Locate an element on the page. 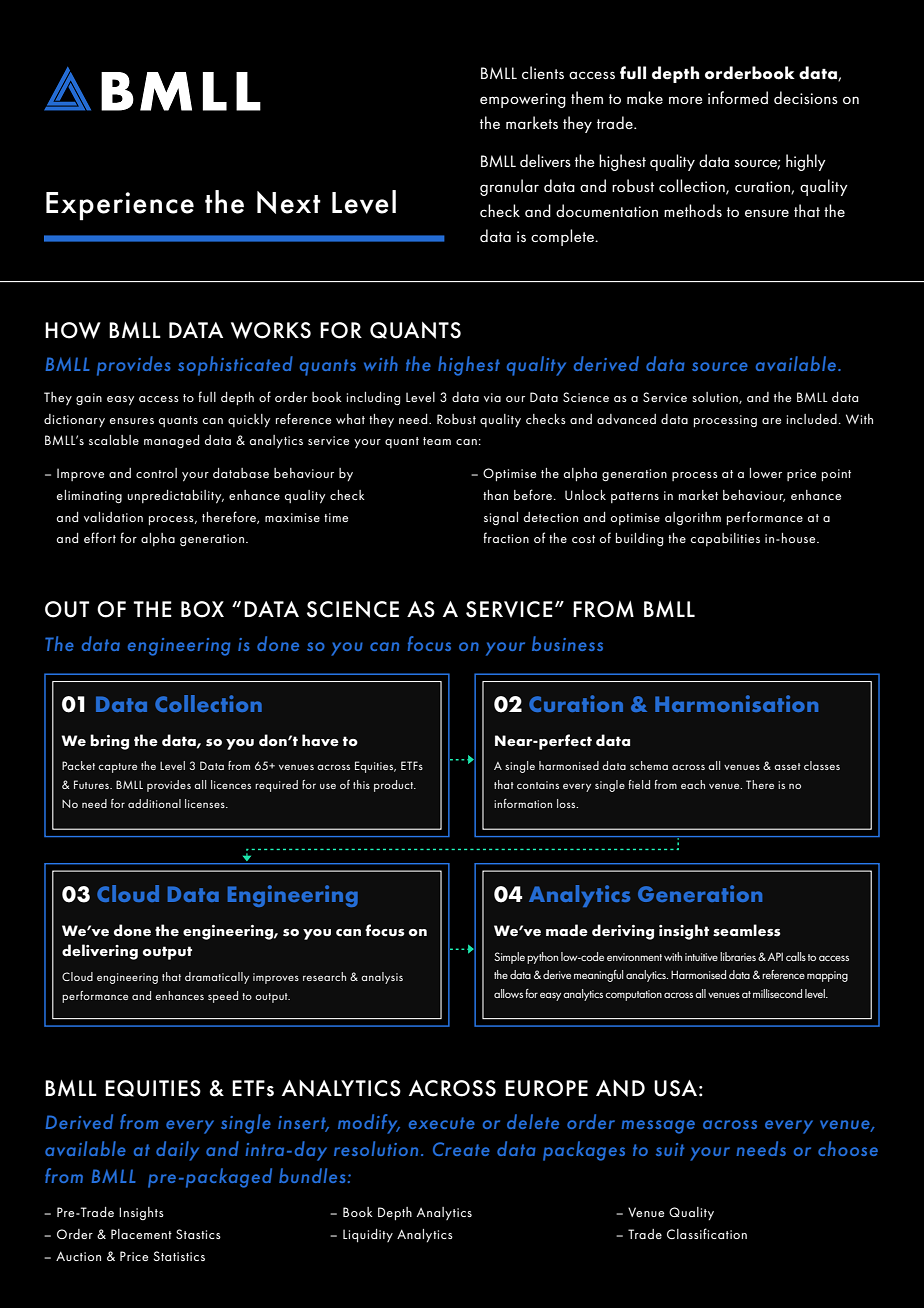 Image resolution: width=924 pixels, height=1308 pixels. control is located at coordinates (156, 473).
